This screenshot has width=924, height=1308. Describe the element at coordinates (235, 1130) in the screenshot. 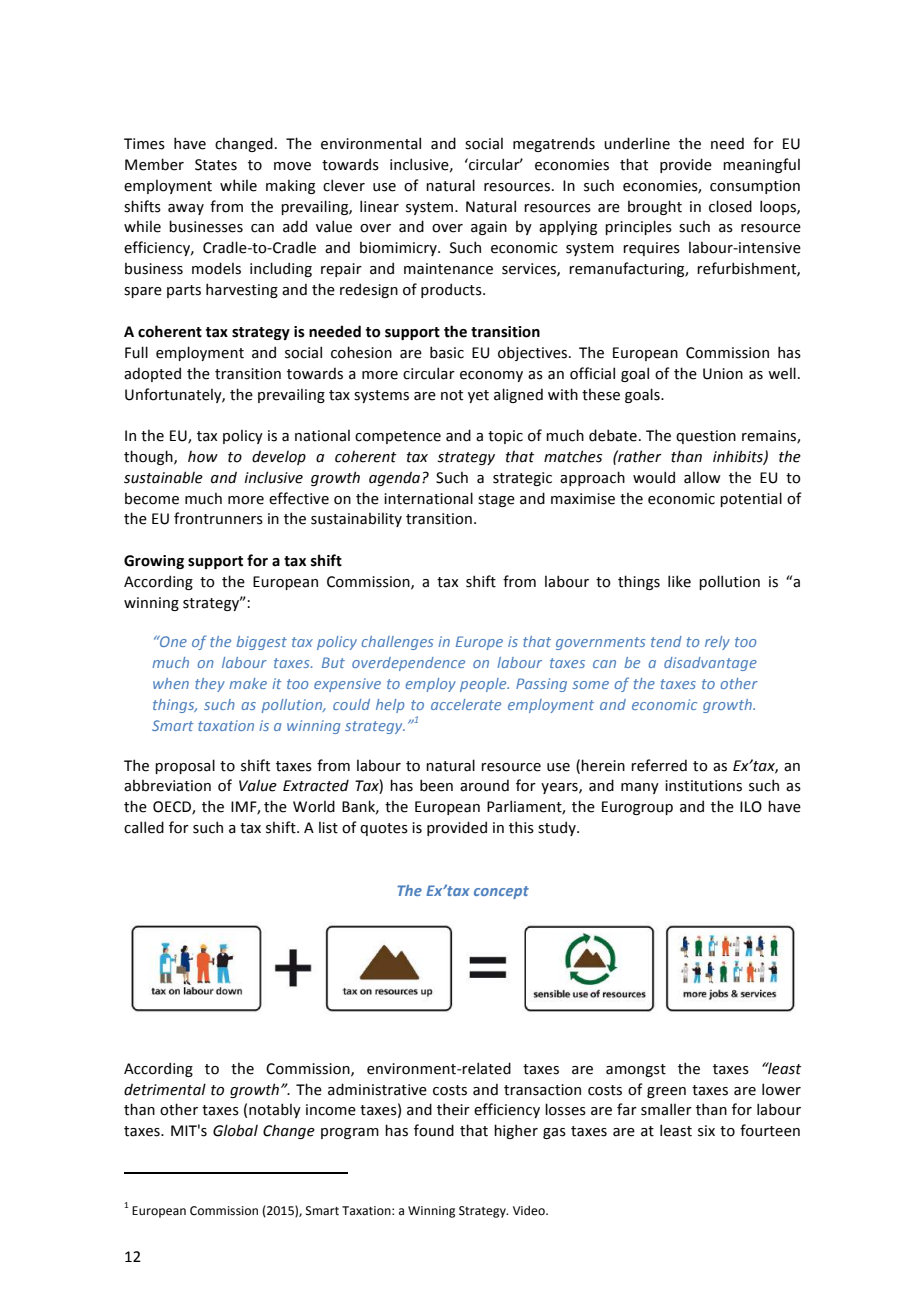

I see `Global` at that location.
